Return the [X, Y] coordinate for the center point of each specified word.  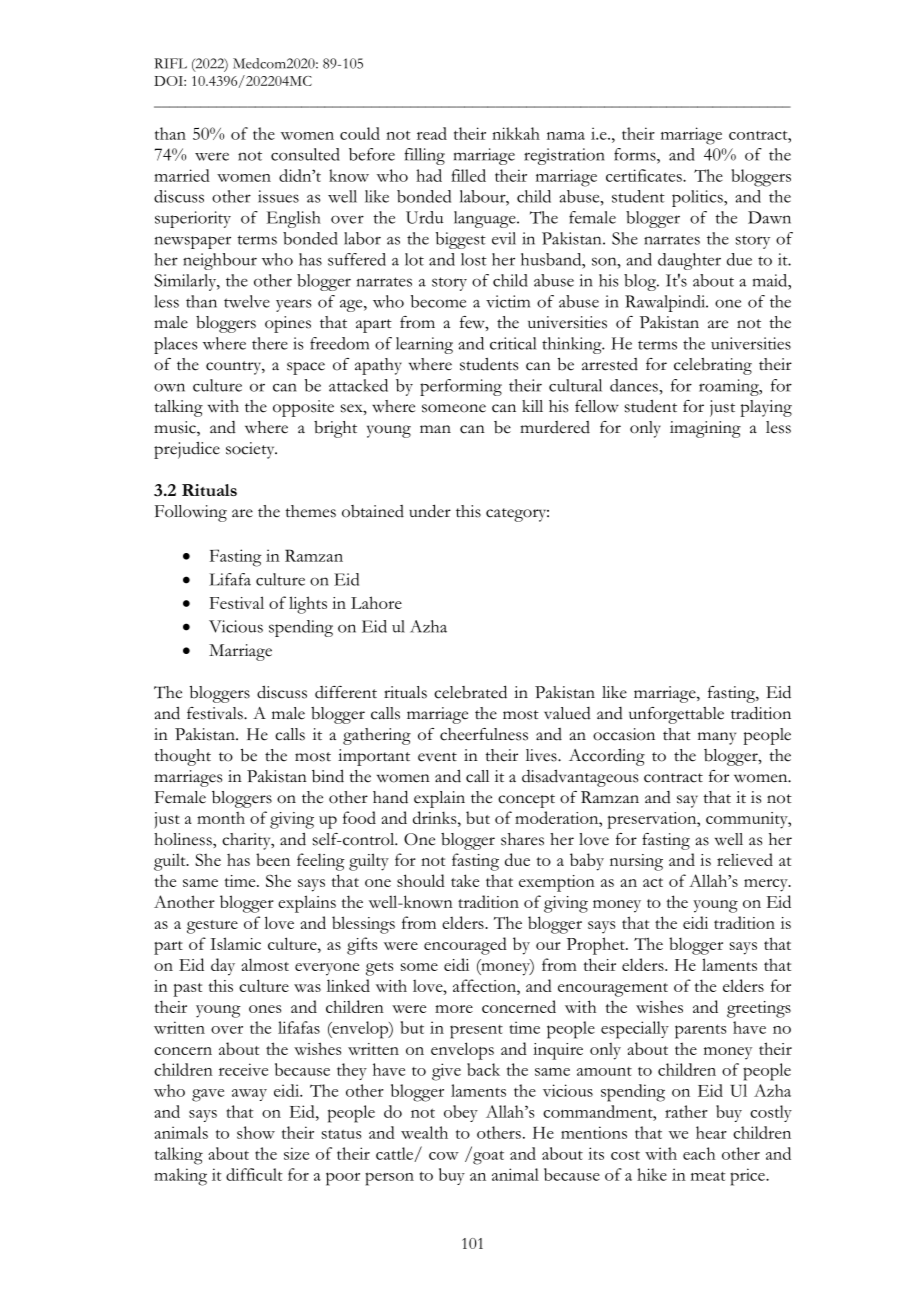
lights [308, 605]
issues [278, 196]
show [256, 1132]
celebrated [470, 692]
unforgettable [676, 715]
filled [468, 175]
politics [698, 198]
